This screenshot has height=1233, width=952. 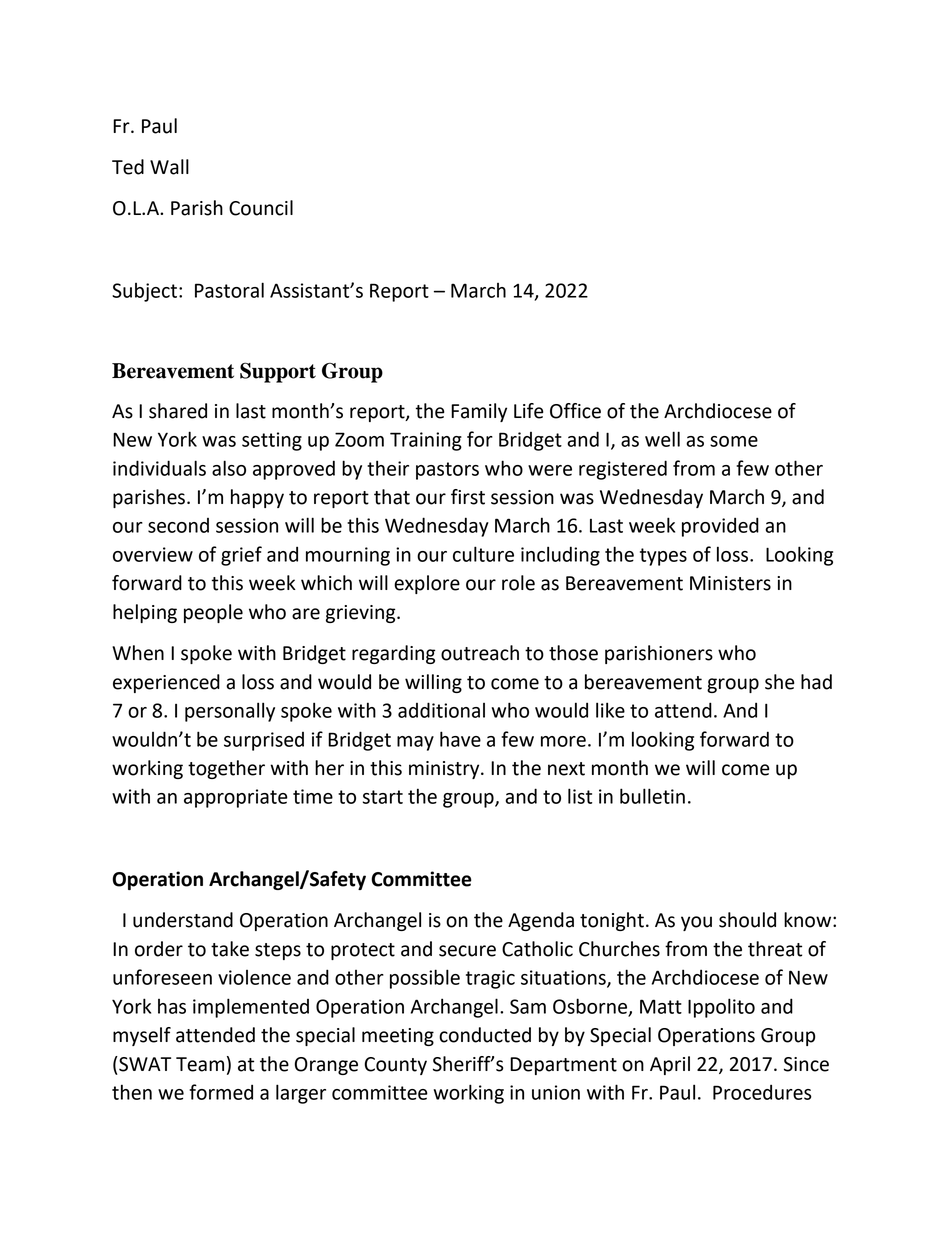 I want to click on Team, so click(x=200, y=1064).
